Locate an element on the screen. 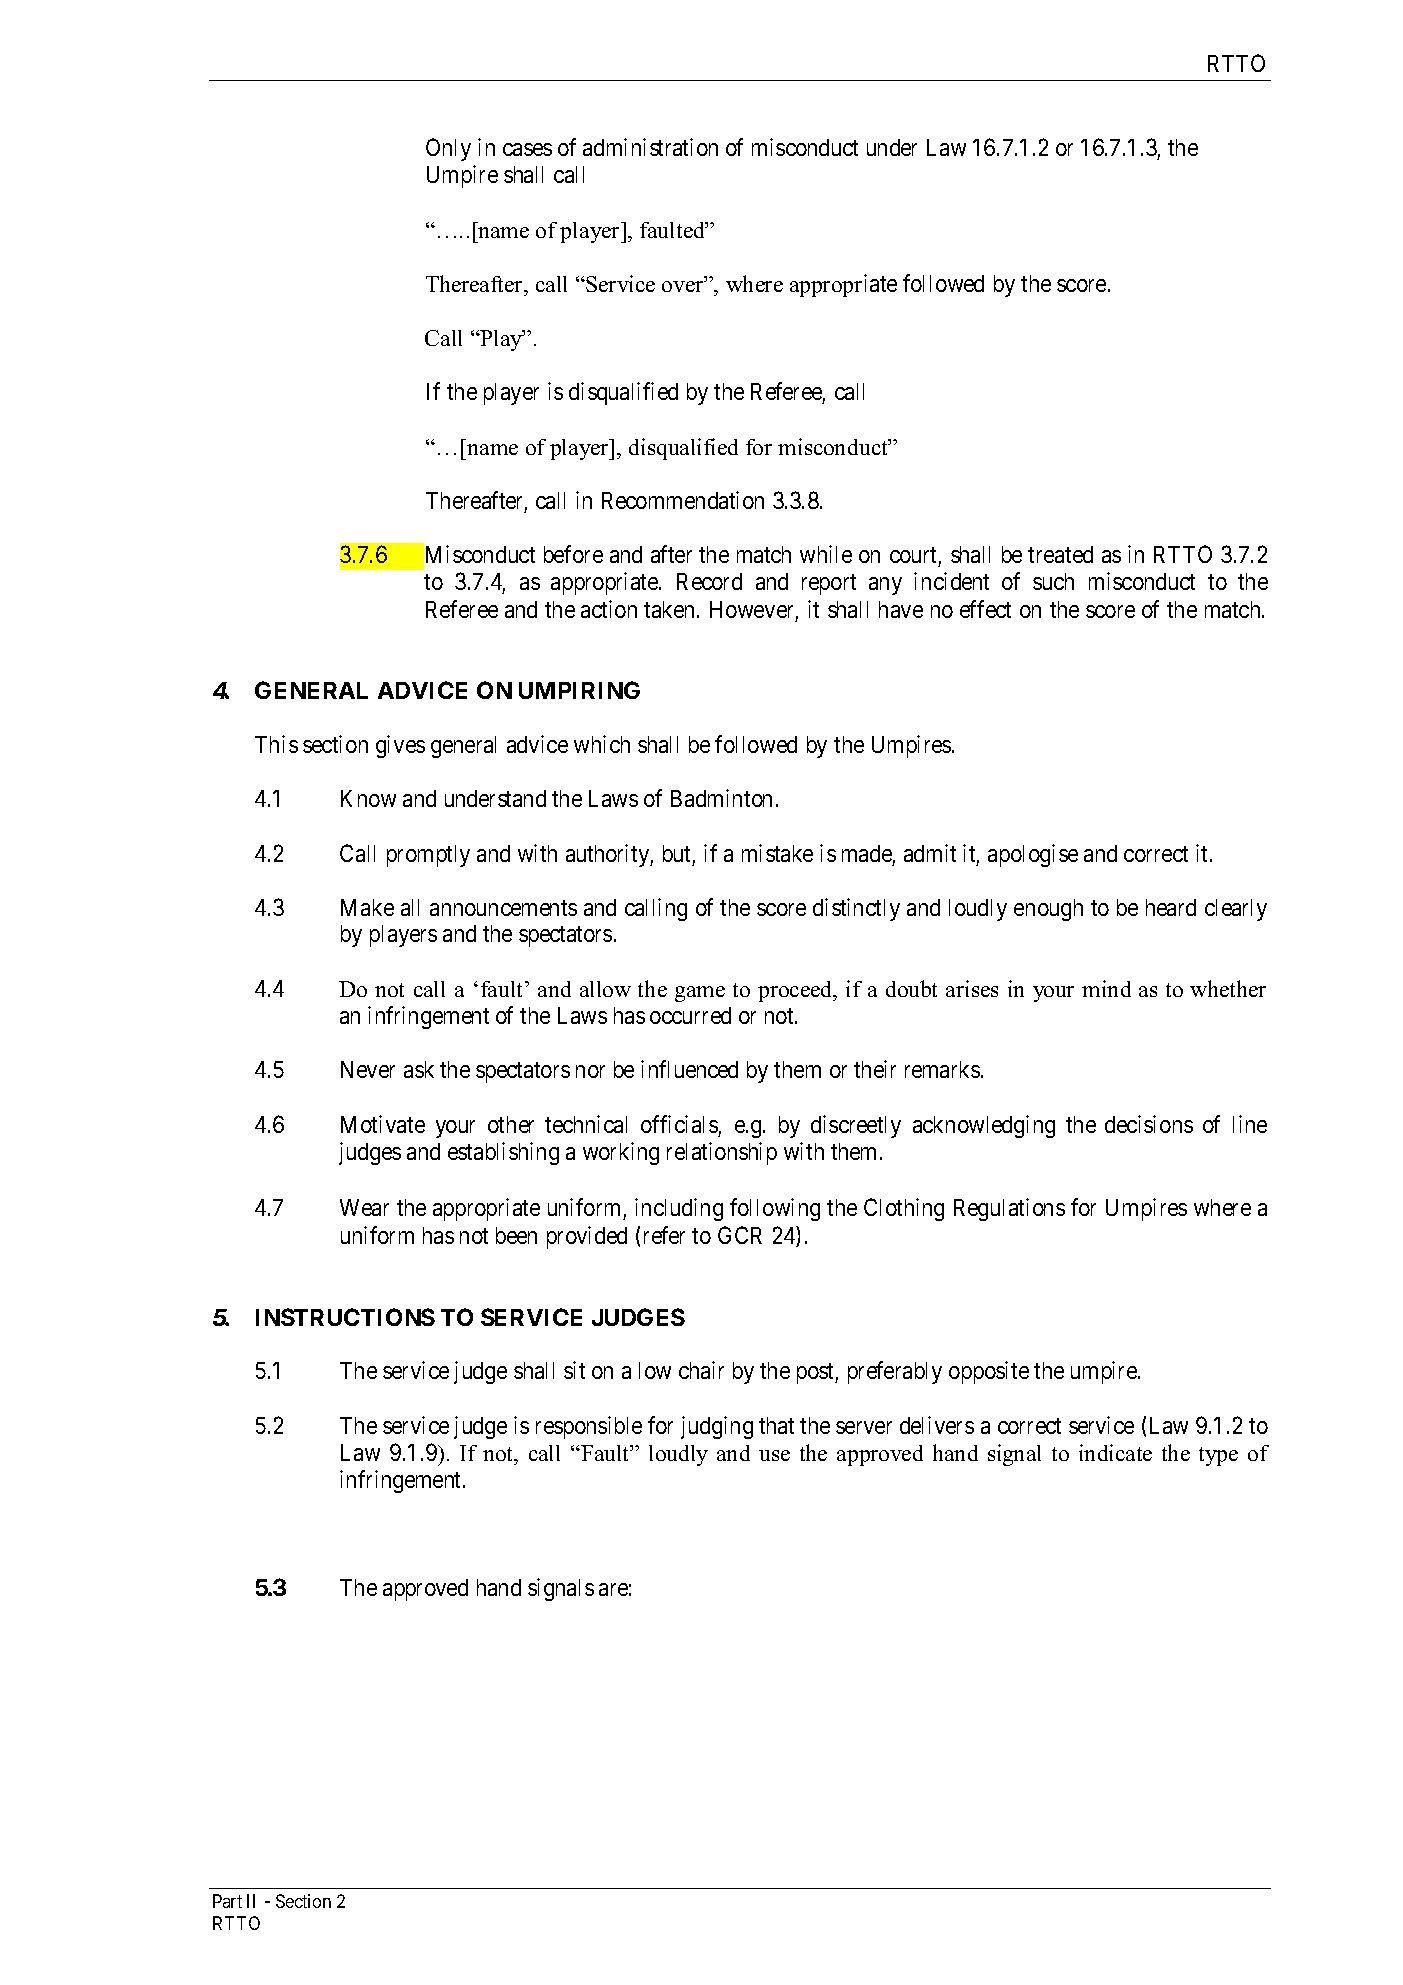 The height and width of the screenshot is (1985, 1403). Part is located at coordinates (227, 1901).
